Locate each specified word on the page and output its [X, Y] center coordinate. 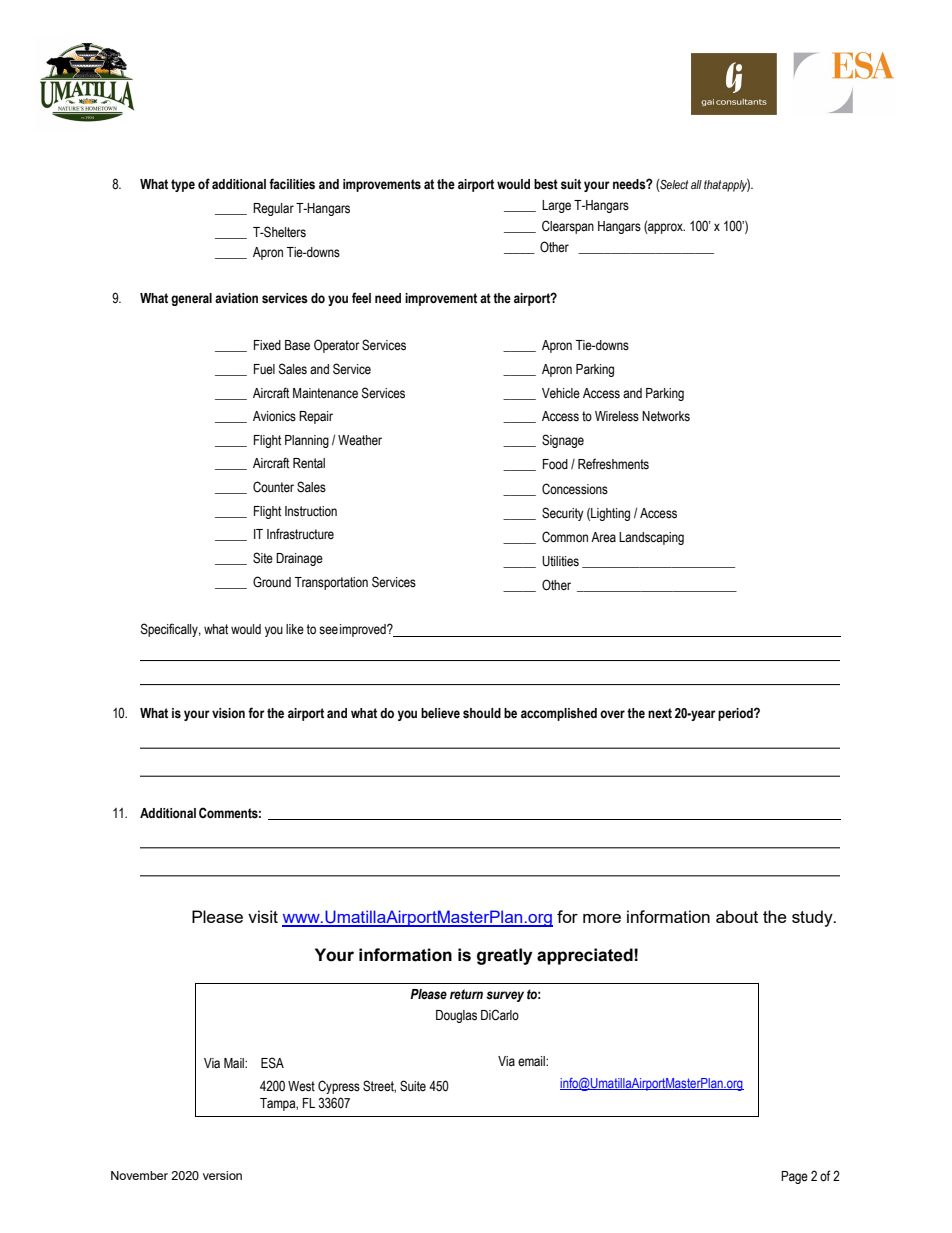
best [546, 184]
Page [794, 1177]
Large [556, 206]
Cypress [339, 1087]
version [222, 1175]
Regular [273, 209]
